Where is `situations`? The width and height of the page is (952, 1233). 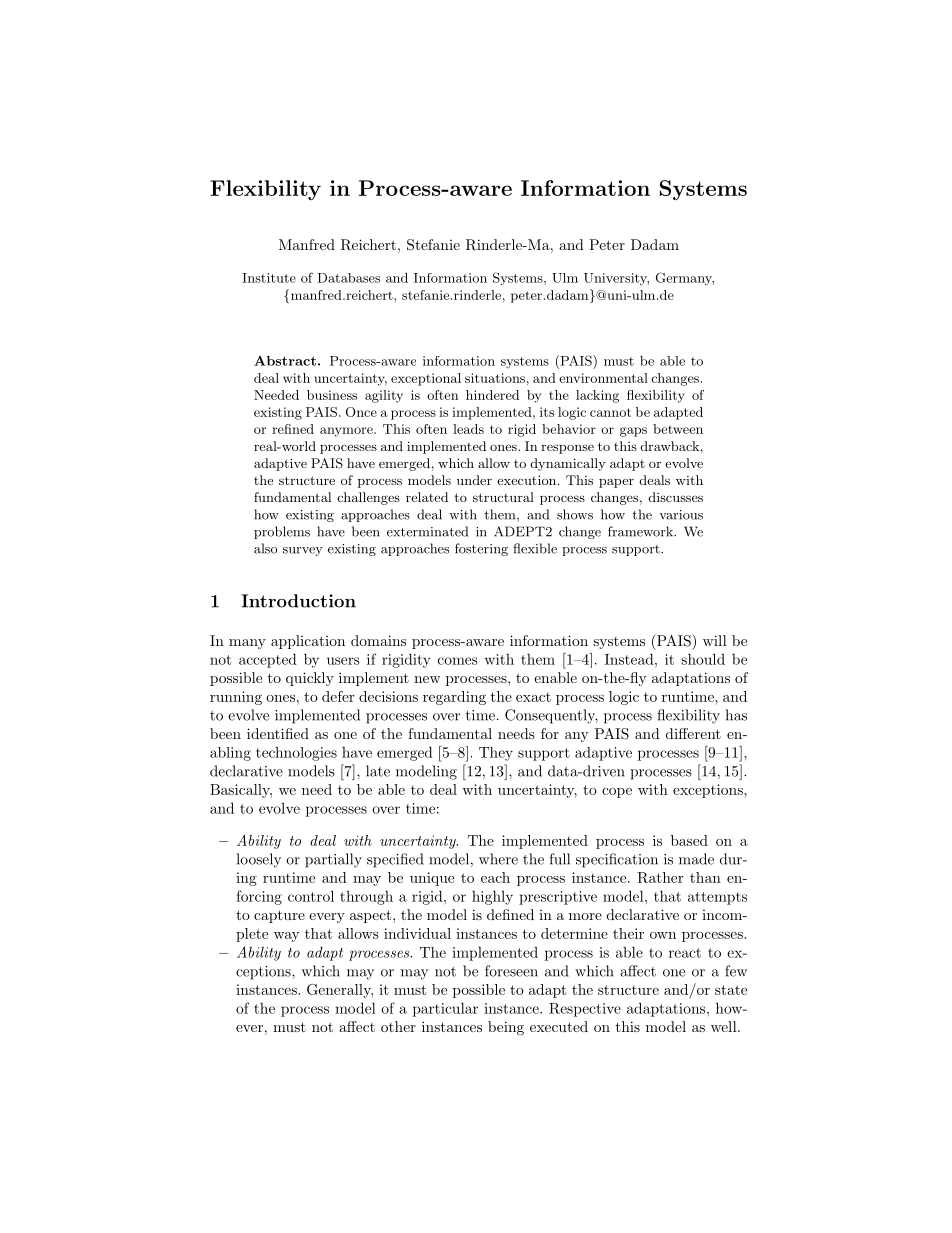
situations is located at coordinates (495, 378).
